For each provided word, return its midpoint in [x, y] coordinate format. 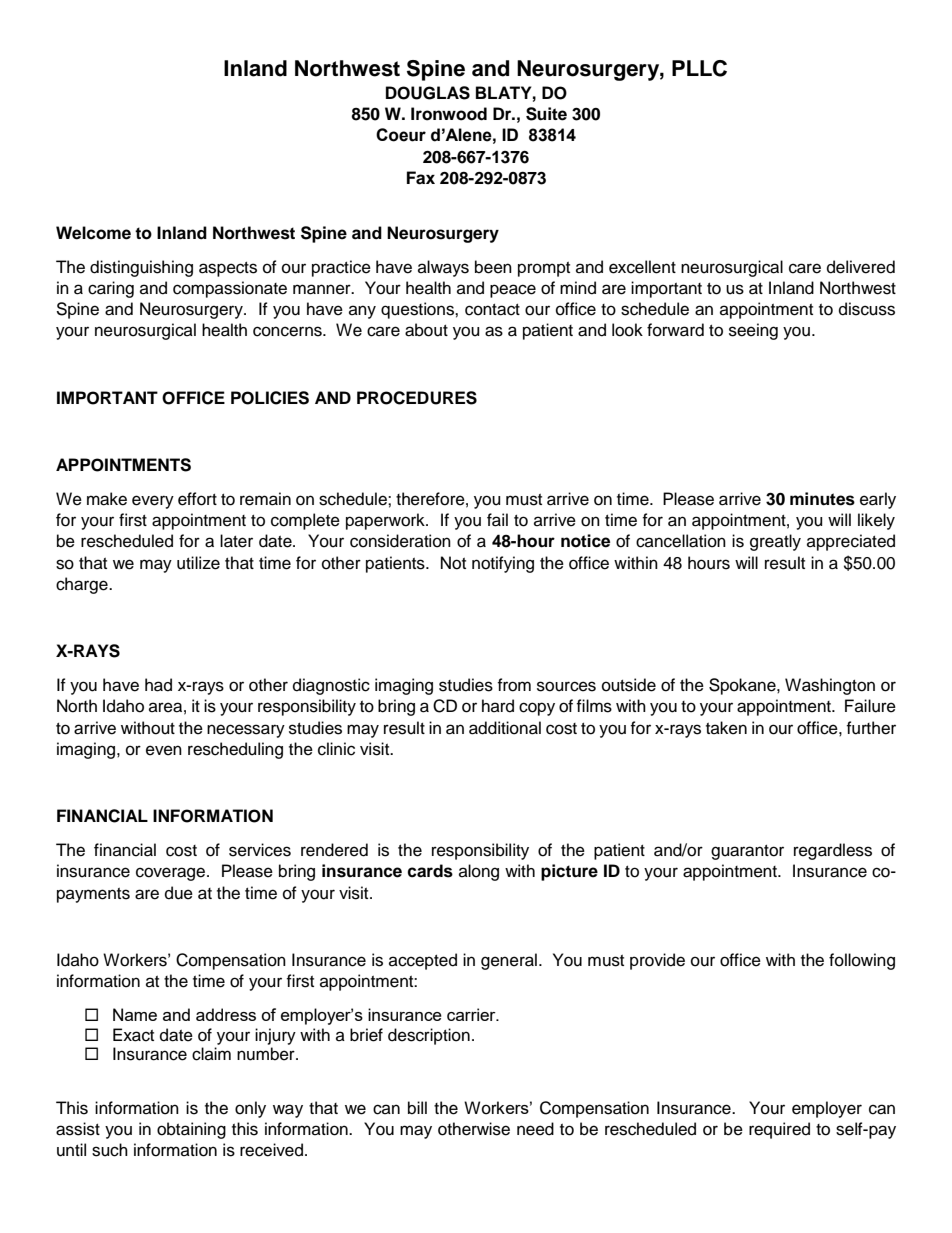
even [164, 750]
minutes [822, 499]
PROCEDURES [417, 398]
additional [505, 728]
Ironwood [449, 114]
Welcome [93, 233]
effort [197, 499]
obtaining [191, 1130]
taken [726, 728]
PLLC [699, 68]
